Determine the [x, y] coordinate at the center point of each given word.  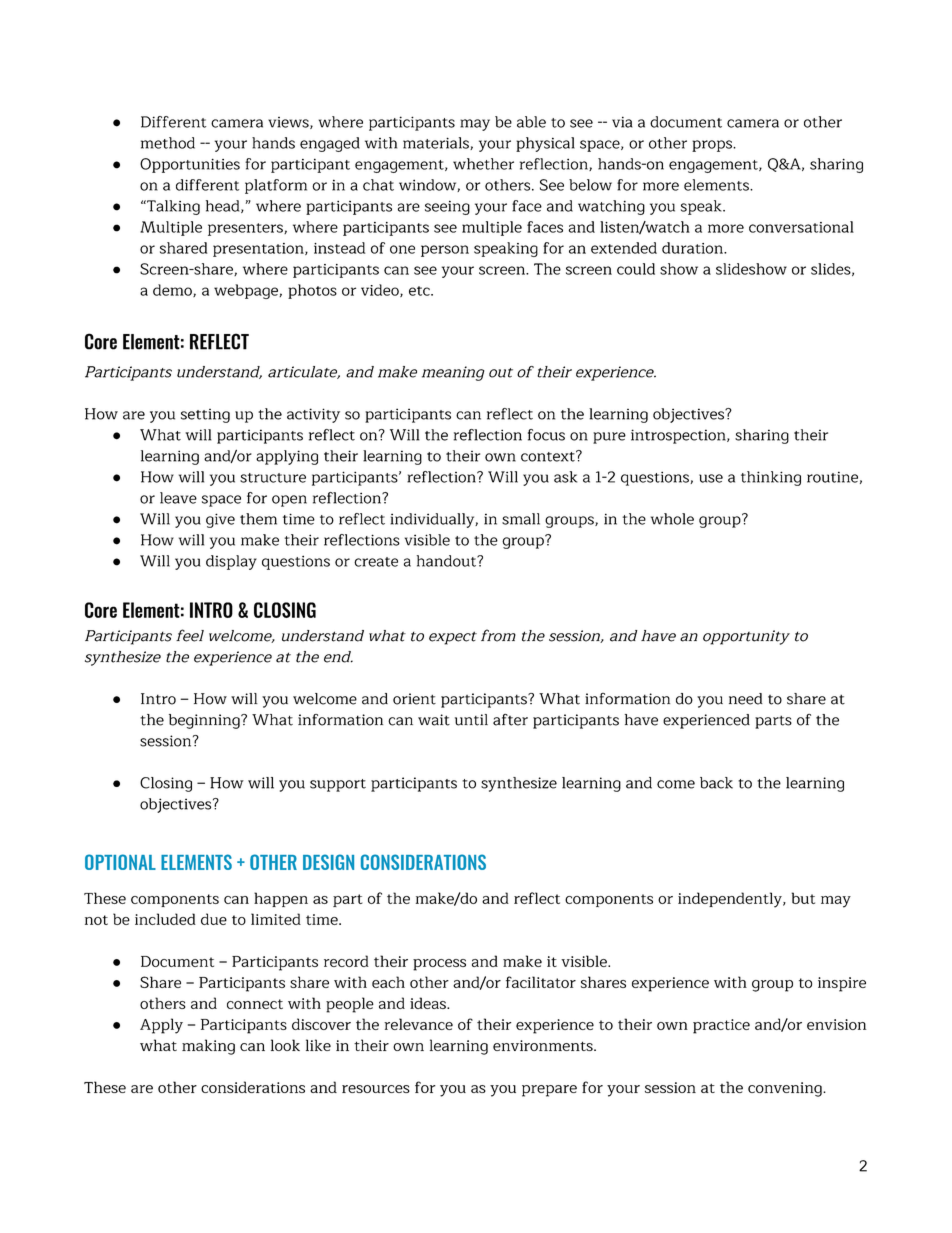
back [716, 783]
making [208, 1047]
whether [483, 164]
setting [205, 416]
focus [546, 435]
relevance [418, 1024]
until [471, 720]
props [713, 146]
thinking [771, 478]
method [168, 143]
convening [786, 1089]
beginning [205, 721]
